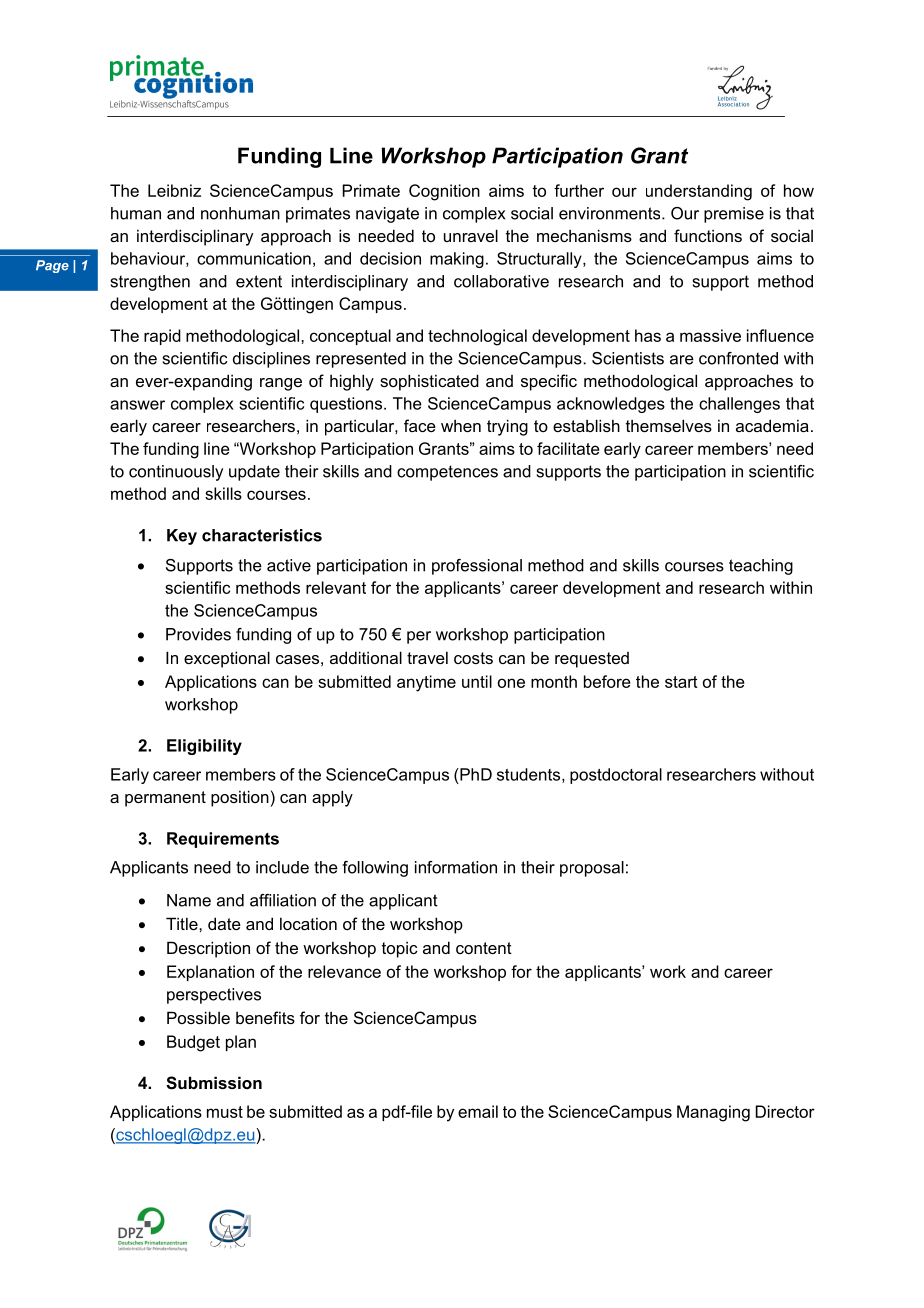  What do you see at coordinates (739, 405) in the screenshot?
I see `challenges` at bounding box center [739, 405].
